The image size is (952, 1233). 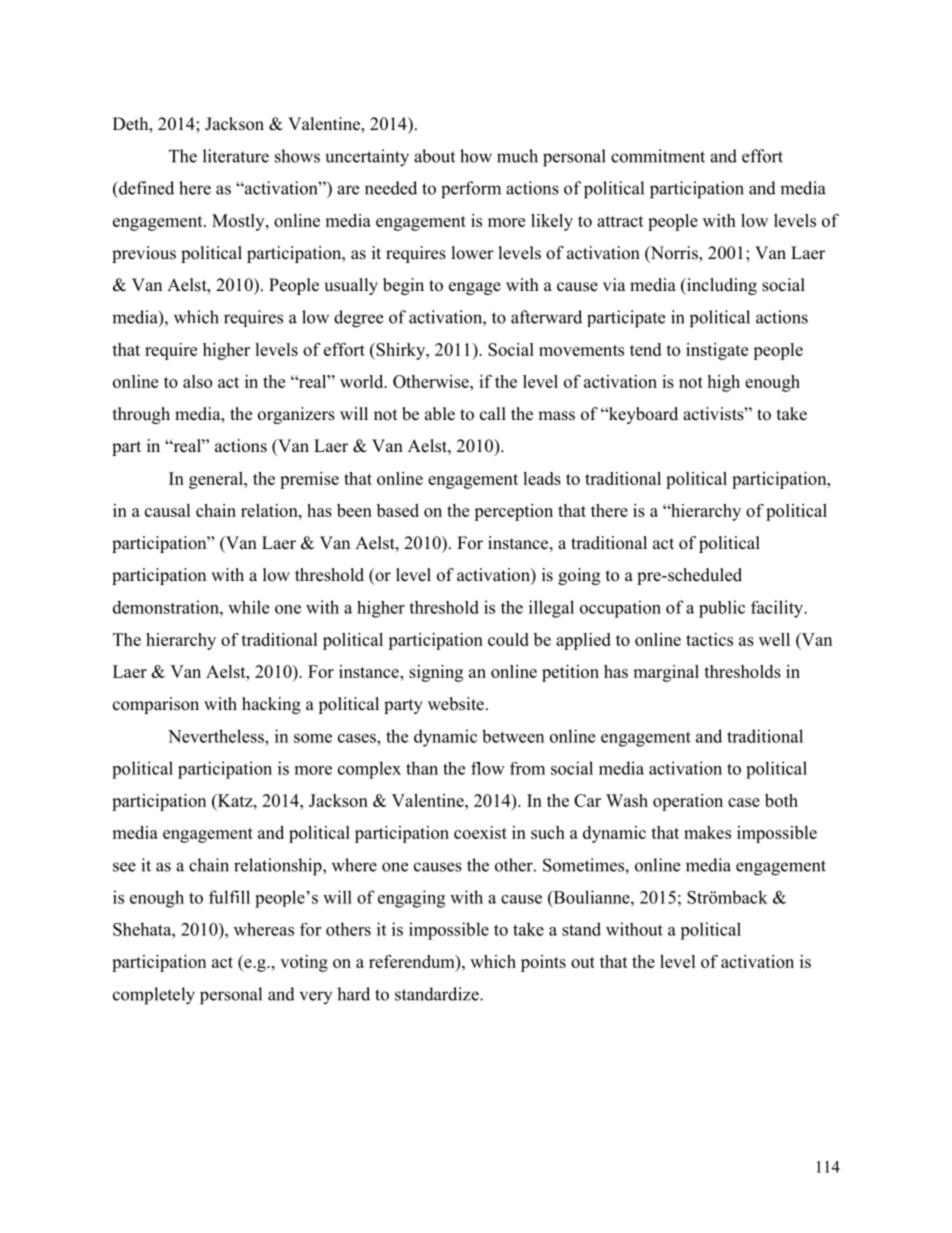 I want to click on completely, so click(x=154, y=996).
